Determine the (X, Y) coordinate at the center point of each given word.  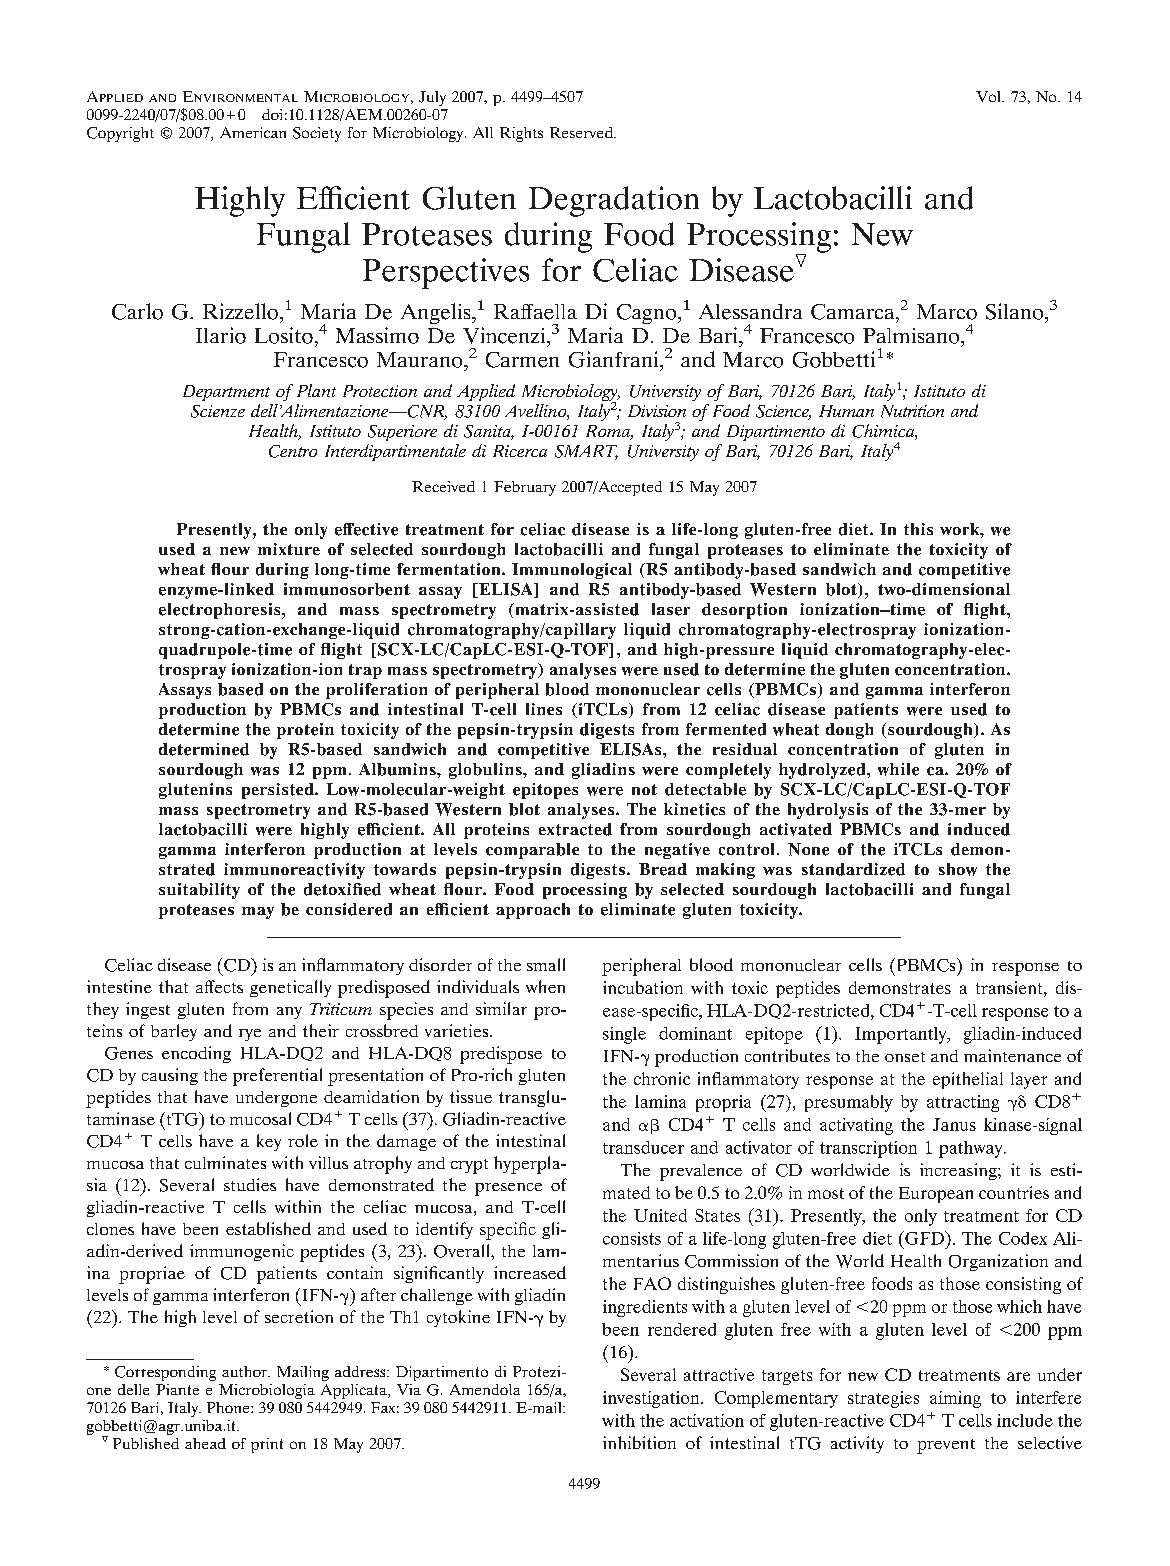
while (898, 769)
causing (170, 1076)
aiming (955, 1399)
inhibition (639, 1442)
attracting (963, 1103)
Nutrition (912, 411)
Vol (989, 96)
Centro (293, 451)
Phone (229, 1407)
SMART (586, 452)
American (253, 132)
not (644, 789)
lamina (660, 1101)
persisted (279, 791)
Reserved (582, 132)
